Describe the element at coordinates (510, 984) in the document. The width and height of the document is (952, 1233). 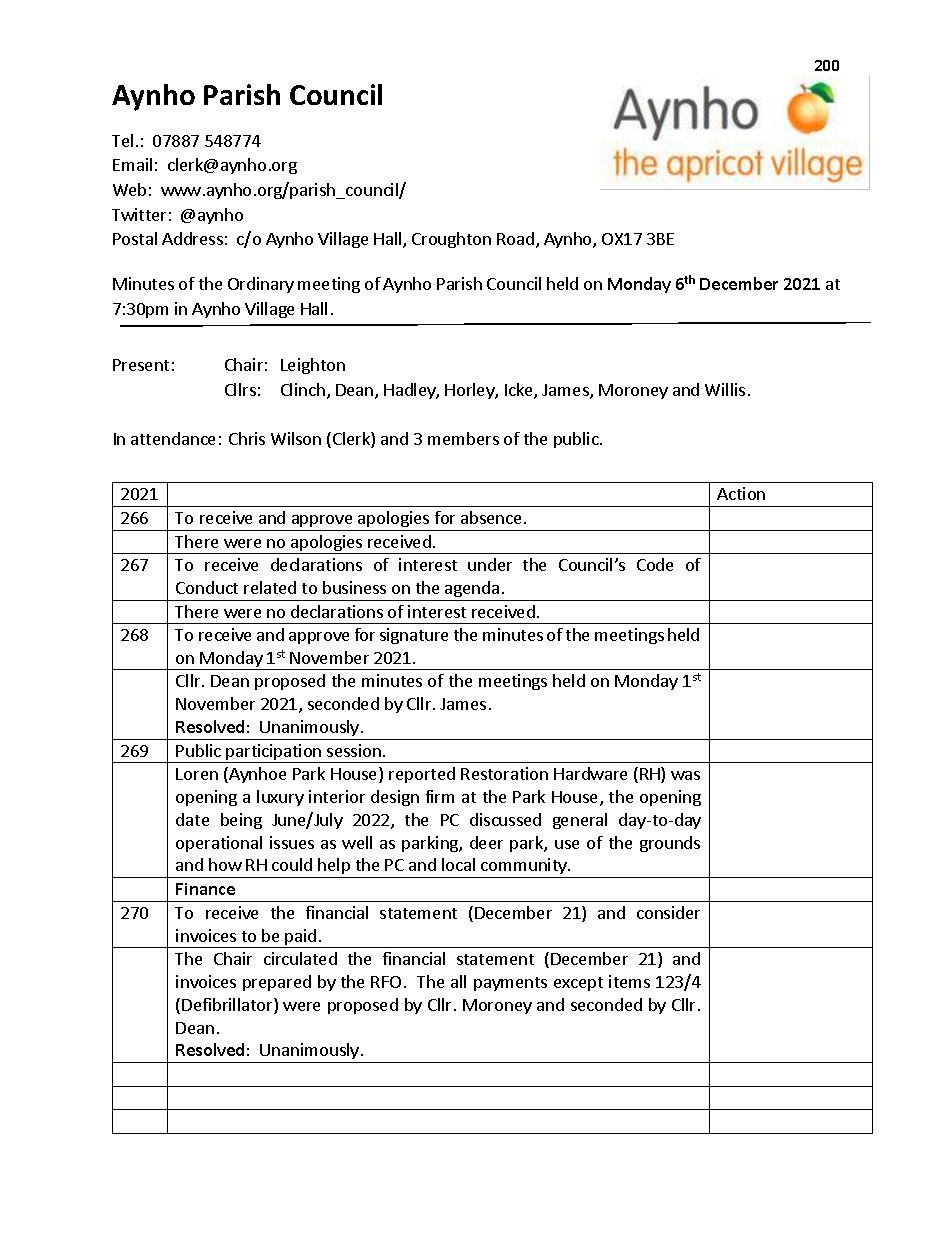
I see `payments` at that location.
